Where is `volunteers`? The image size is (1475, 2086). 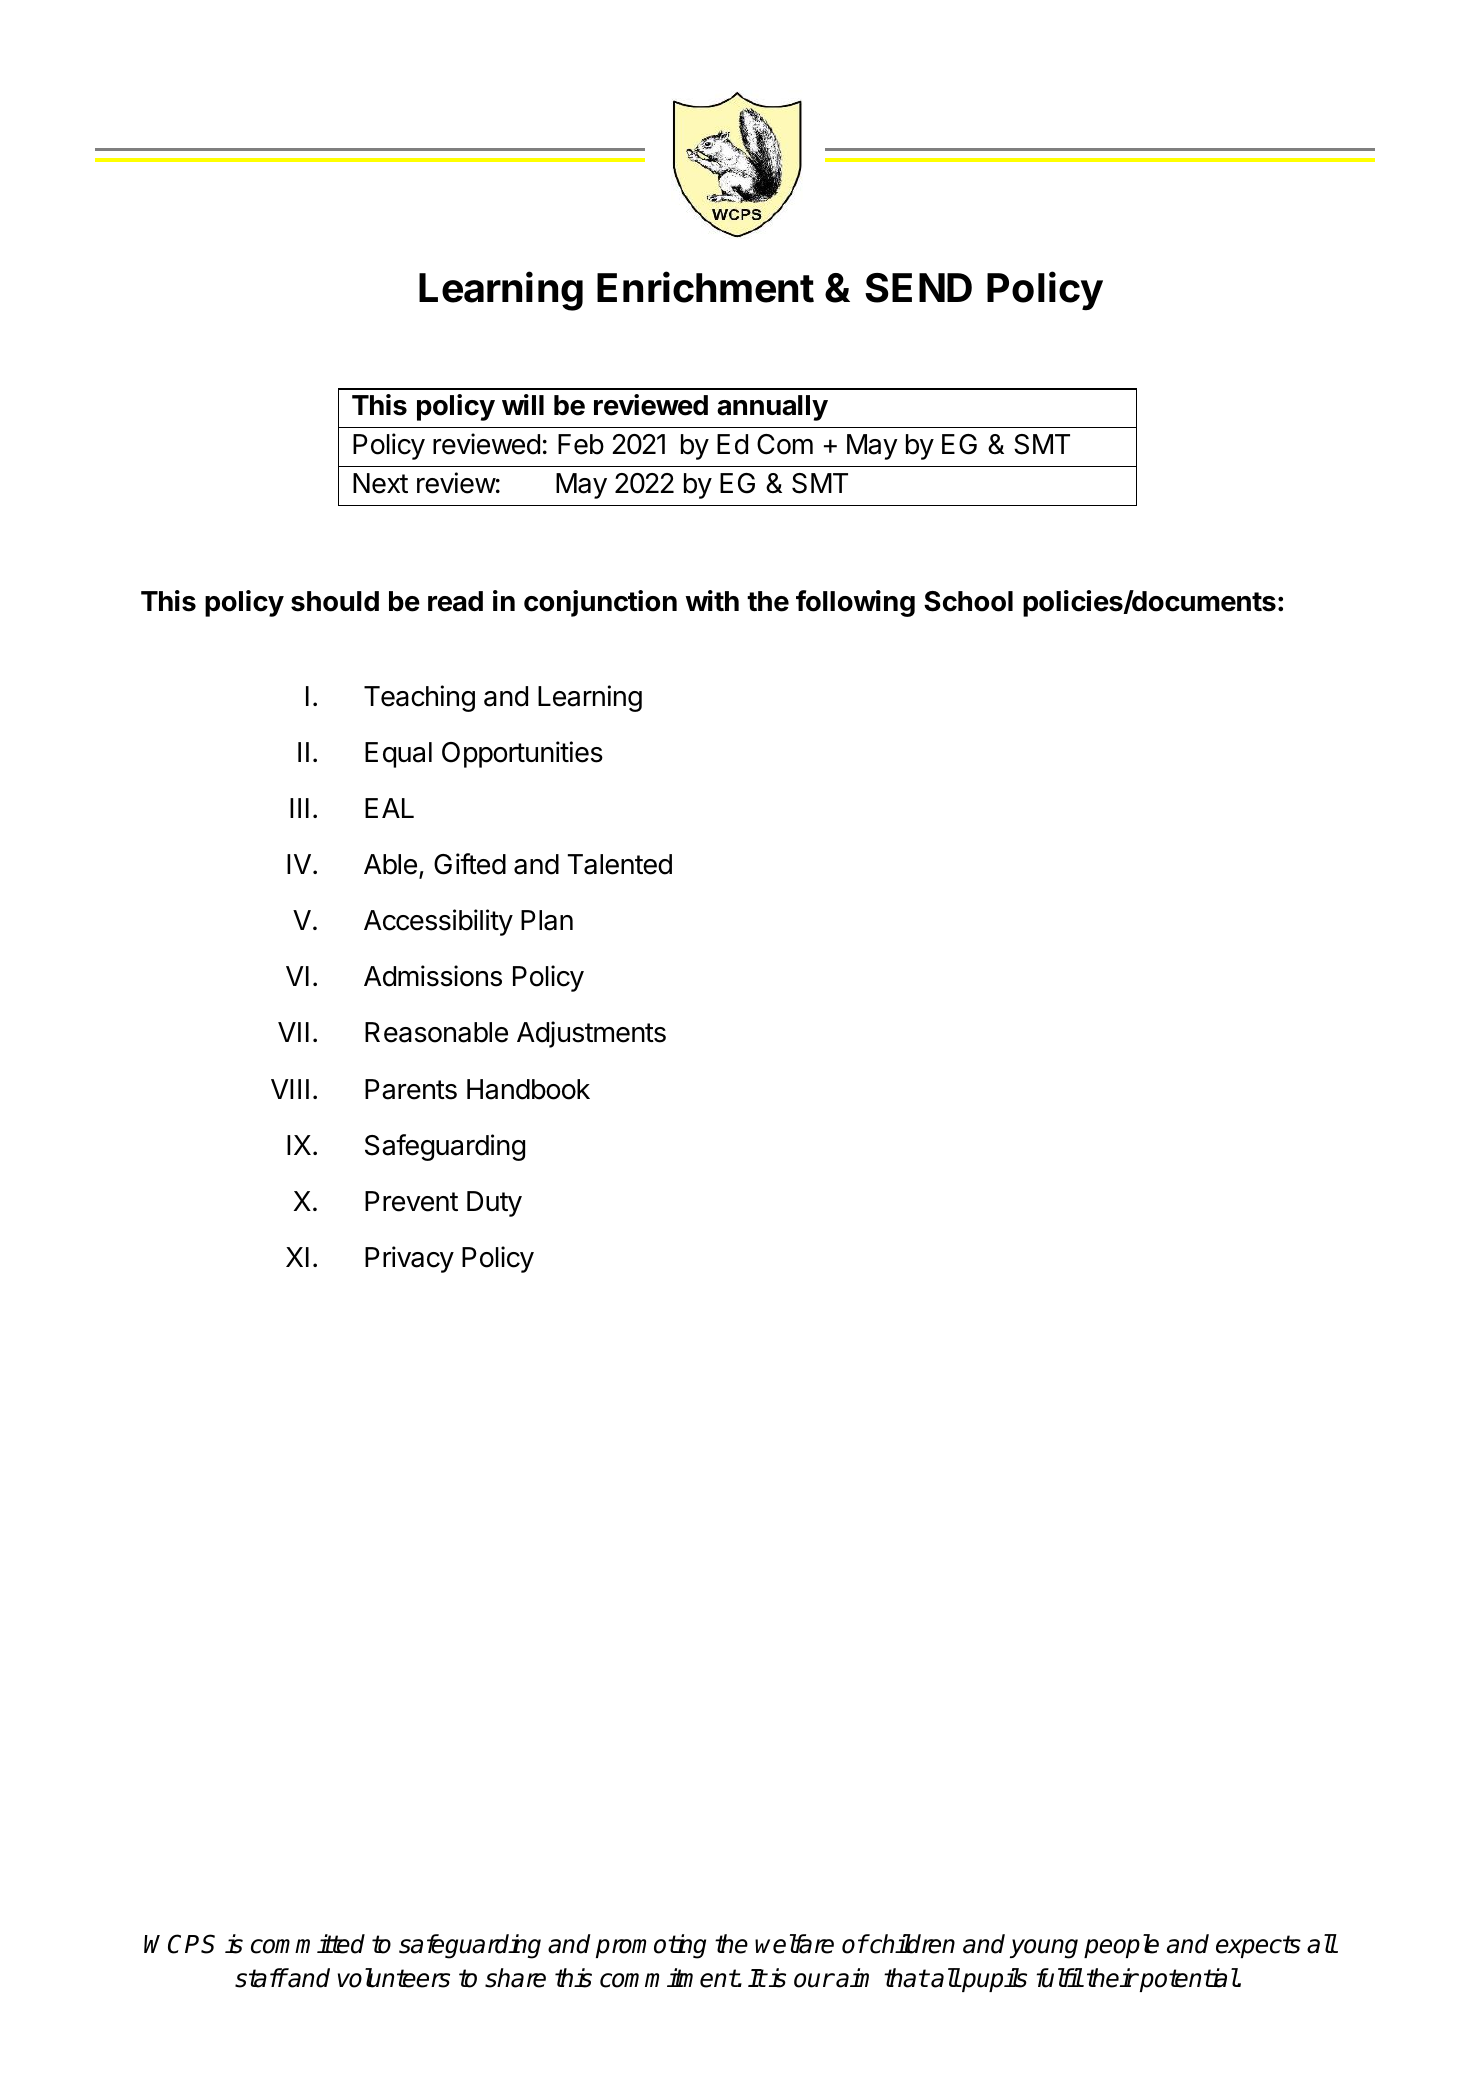
volunteers is located at coordinates (394, 1978).
